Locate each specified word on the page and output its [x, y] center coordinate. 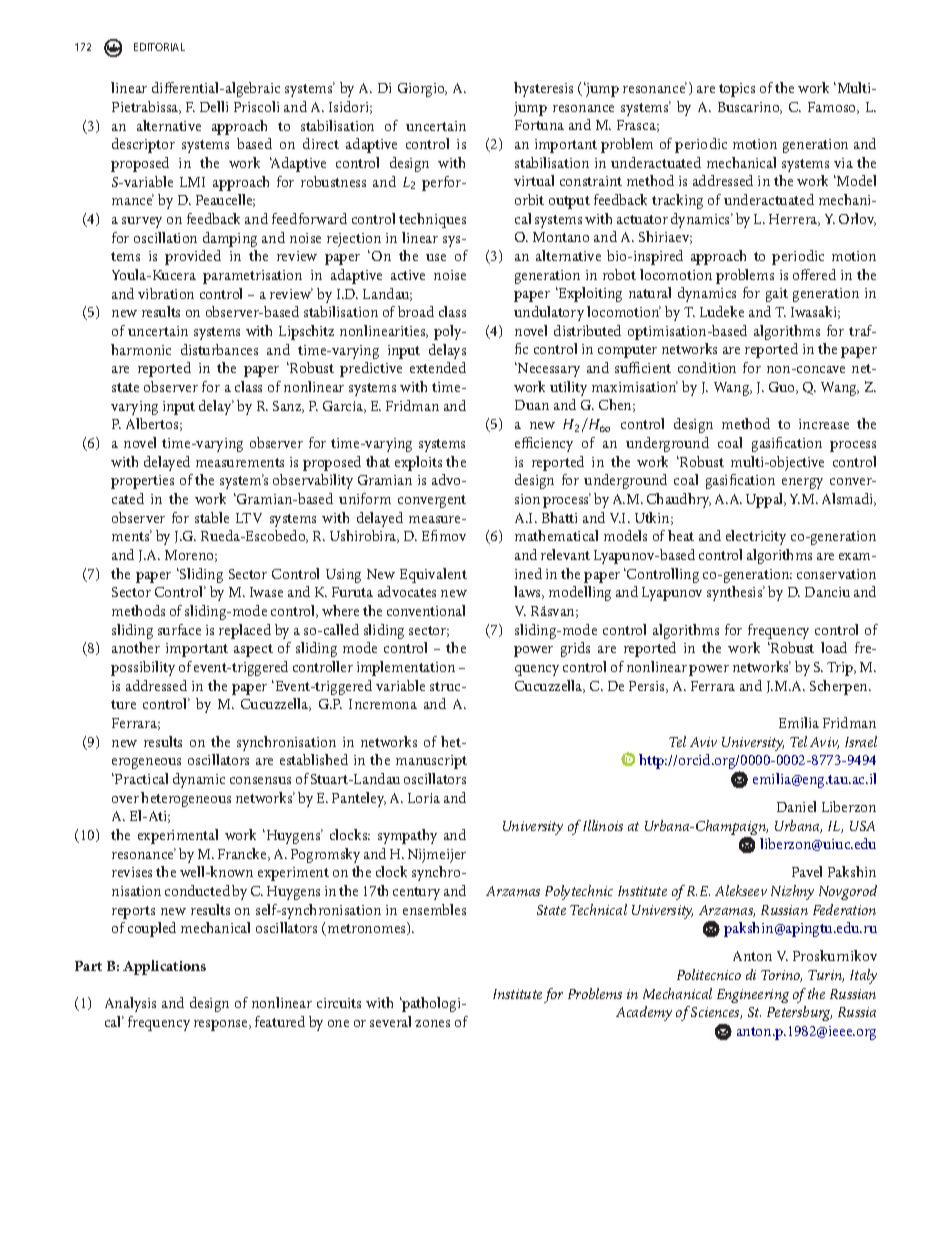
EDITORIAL [159, 47]
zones [432, 1023]
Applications [164, 967]
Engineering [753, 996]
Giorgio [422, 90]
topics [737, 90]
